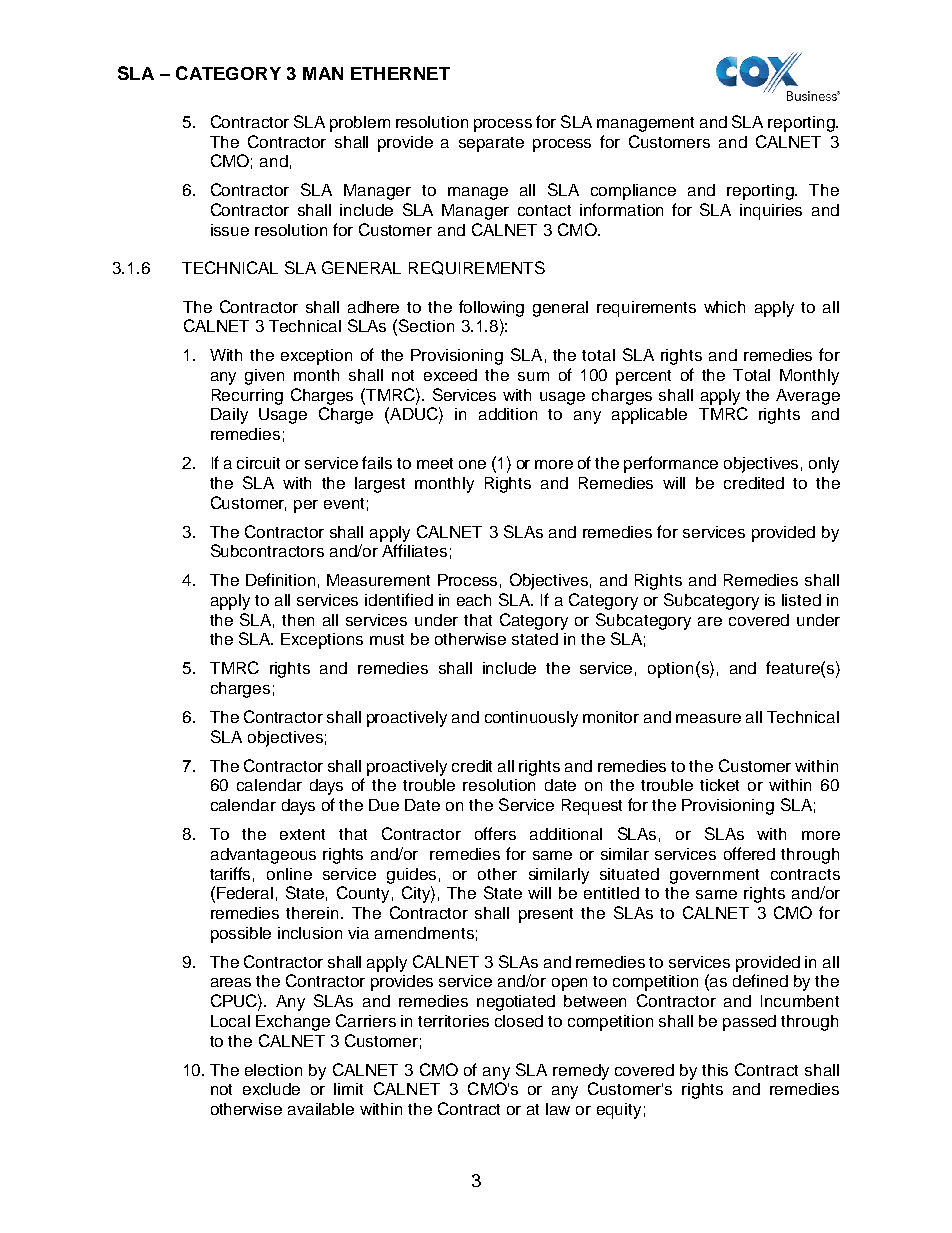 The image size is (952, 1233). Describe the element at coordinates (724, 307) in the screenshot. I see `which` at that location.
